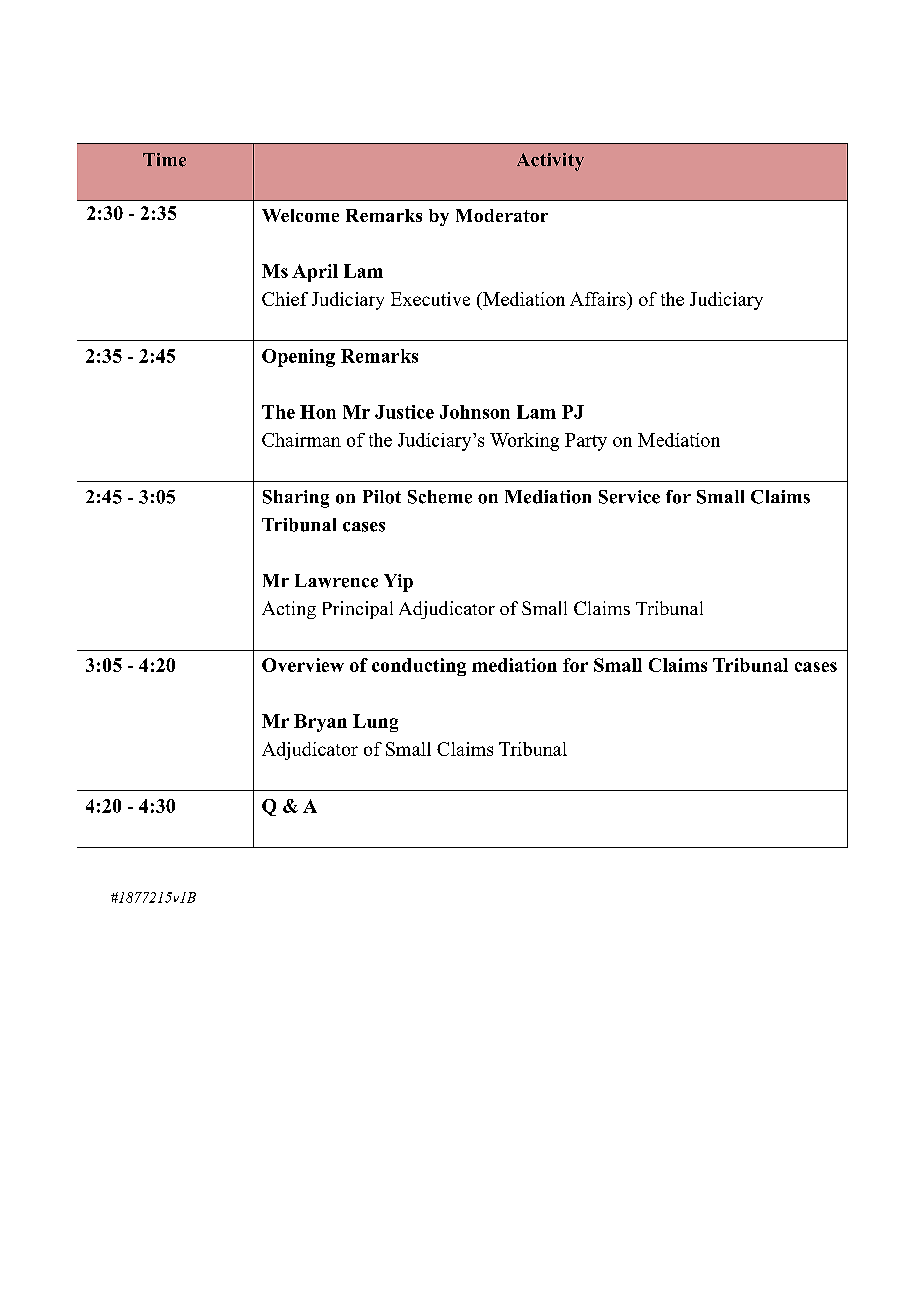  What do you see at coordinates (289, 610) in the screenshot?
I see `Acting` at bounding box center [289, 610].
